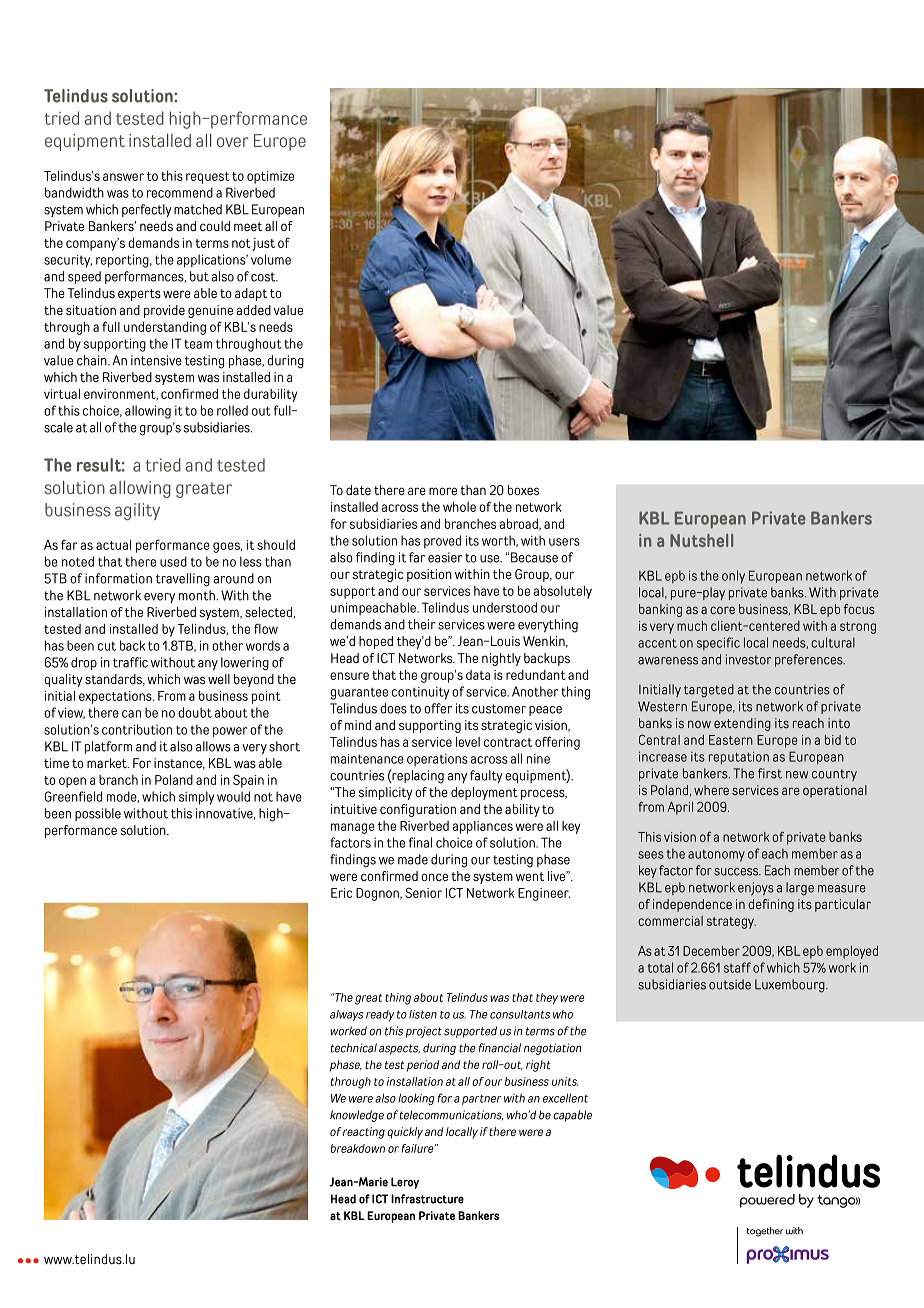 This image has height=1308, width=924. What do you see at coordinates (419, 1148) in the image?
I see `failure` at bounding box center [419, 1148].
